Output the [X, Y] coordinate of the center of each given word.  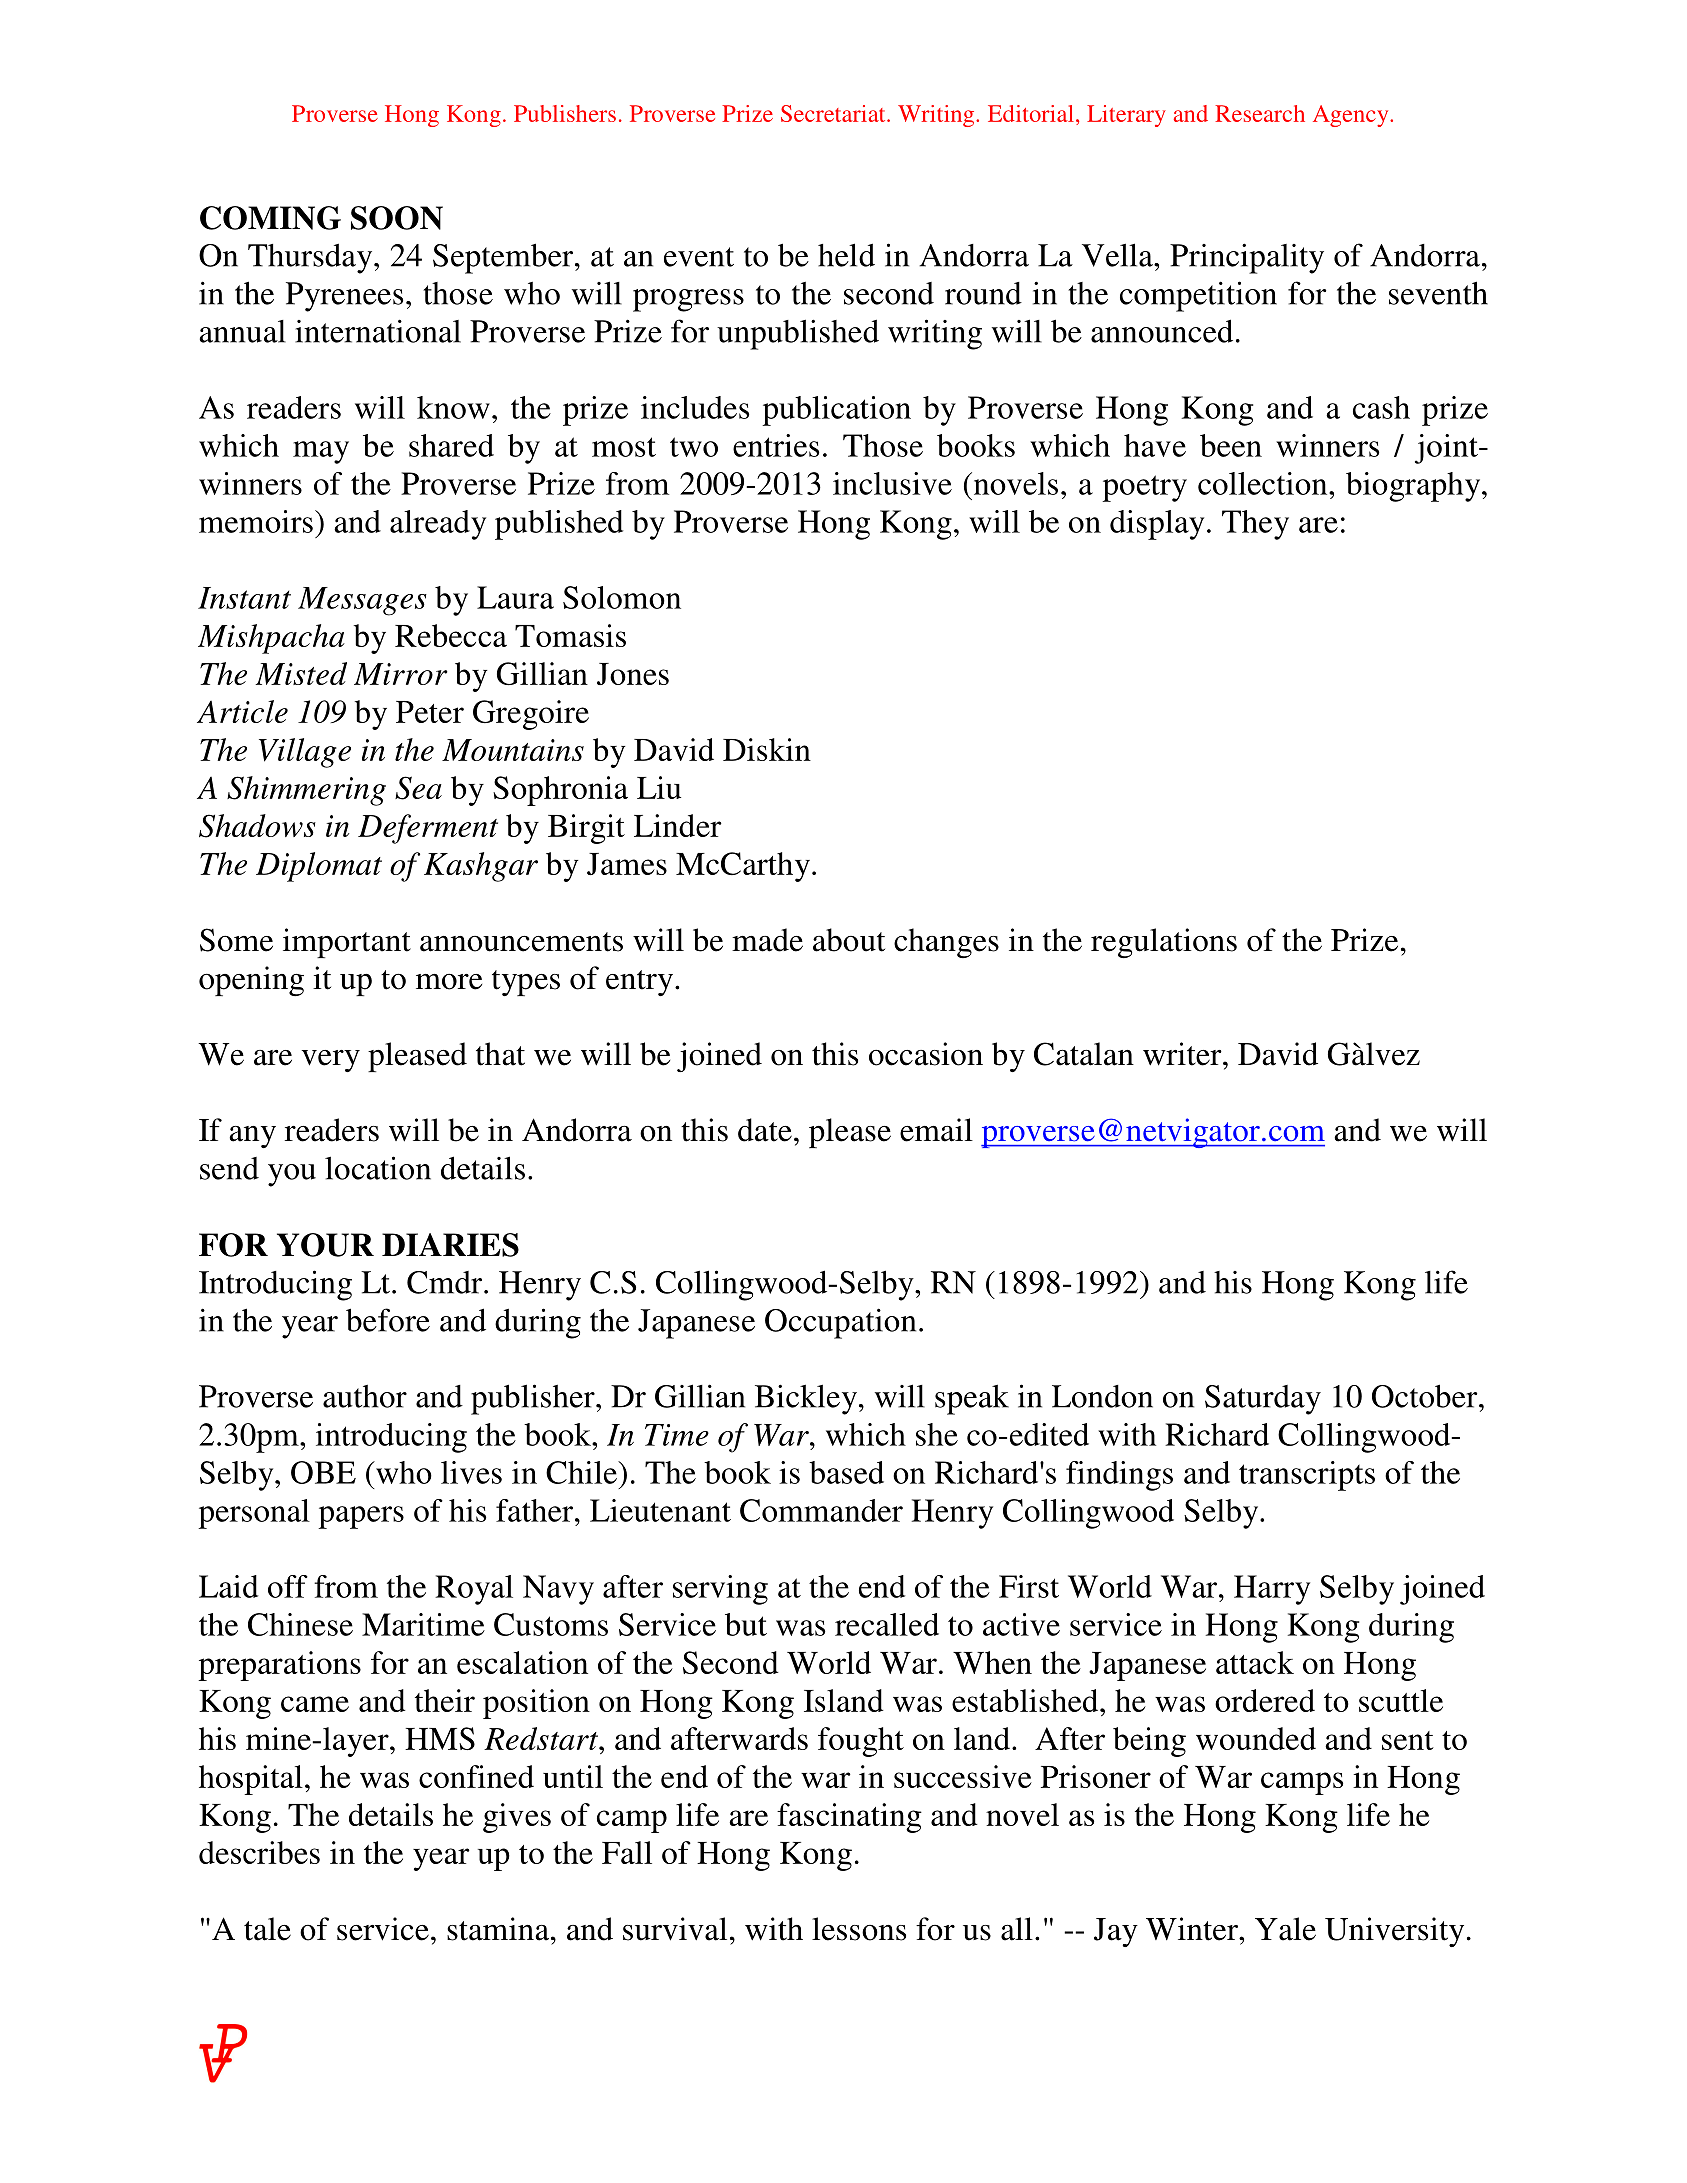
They [1255, 525]
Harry [1272, 1590]
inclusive [892, 483]
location [378, 1168]
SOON [397, 218]
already [438, 525]
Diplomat [319, 867]
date [765, 1130]
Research [1260, 113]
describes [259, 1852]
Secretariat [834, 113]
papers [361, 1517]
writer [1183, 1054]
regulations [1164, 943]
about [849, 940]
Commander [821, 1510]
